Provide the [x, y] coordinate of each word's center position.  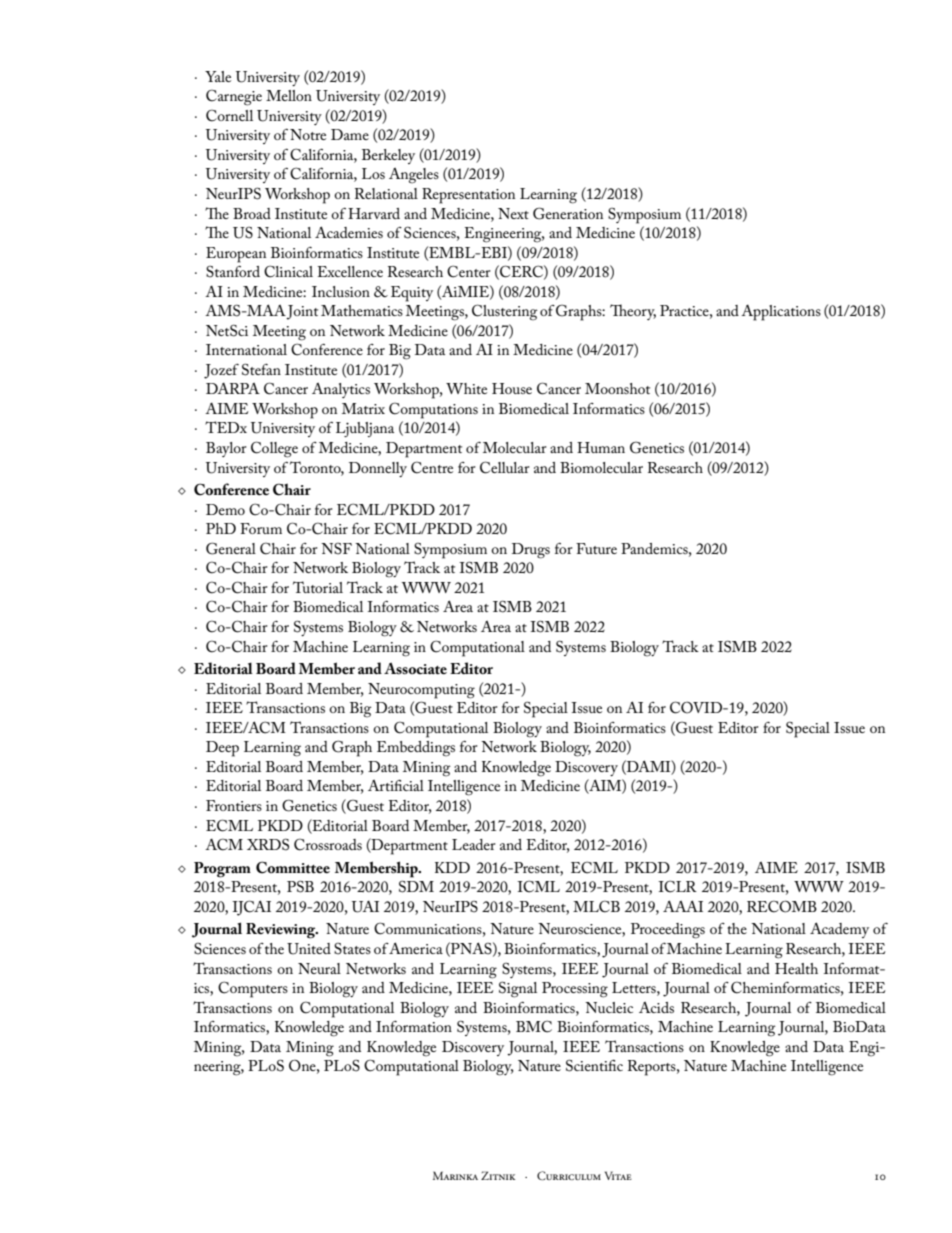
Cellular [505, 467]
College [274, 449]
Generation [568, 213]
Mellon [289, 95]
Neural [319, 968]
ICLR [677, 886]
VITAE [618, 1175]
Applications [781, 313]
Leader [474, 844]
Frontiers [234, 805]
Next [513, 213]
